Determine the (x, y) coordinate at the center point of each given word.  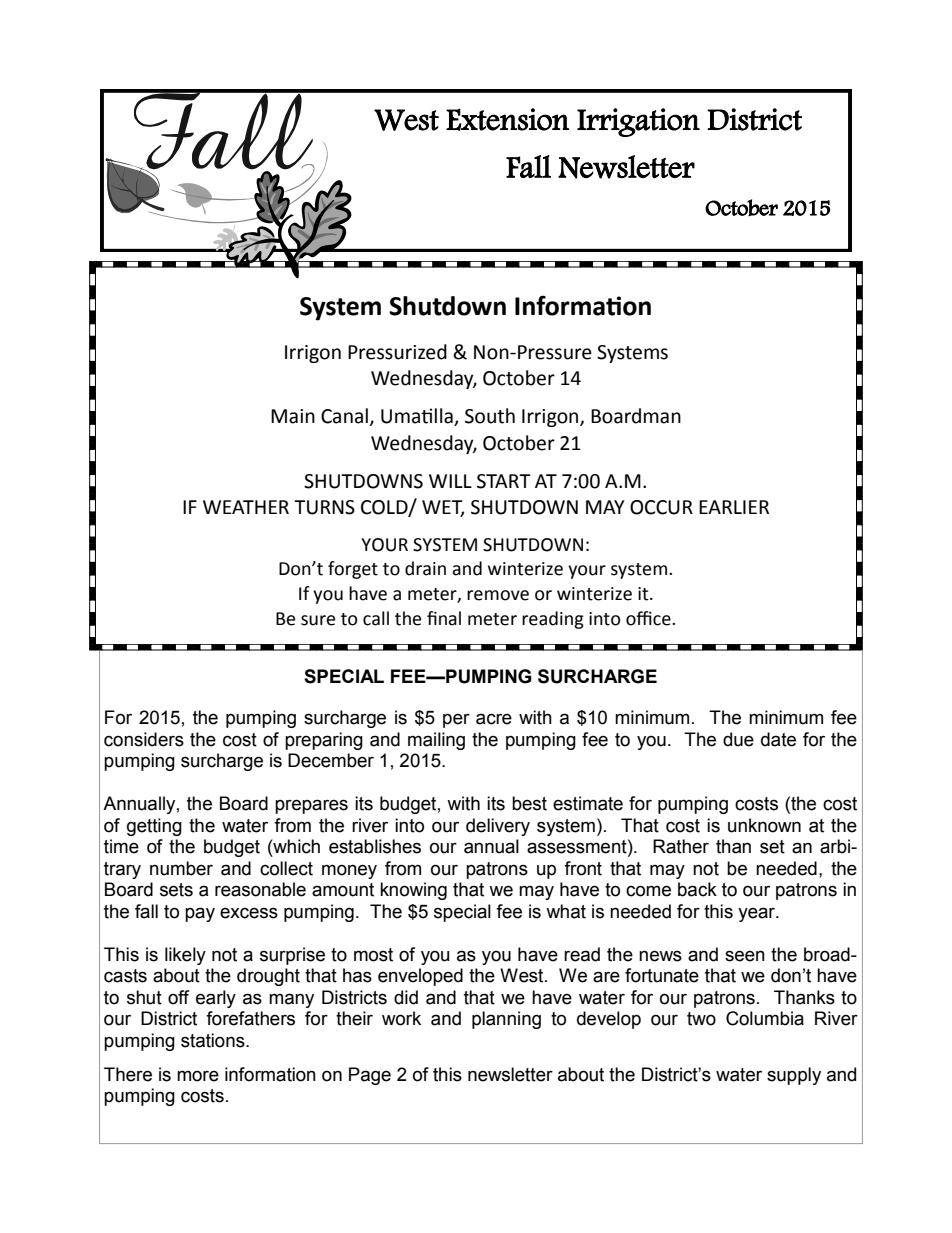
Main (293, 416)
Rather (681, 846)
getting (154, 827)
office (649, 618)
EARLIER (734, 507)
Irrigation (638, 122)
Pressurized (397, 352)
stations (214, 1040)
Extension (507, 119)
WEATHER (246, 507)
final (444, 618)
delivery (498, 827)
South (490, 416)
